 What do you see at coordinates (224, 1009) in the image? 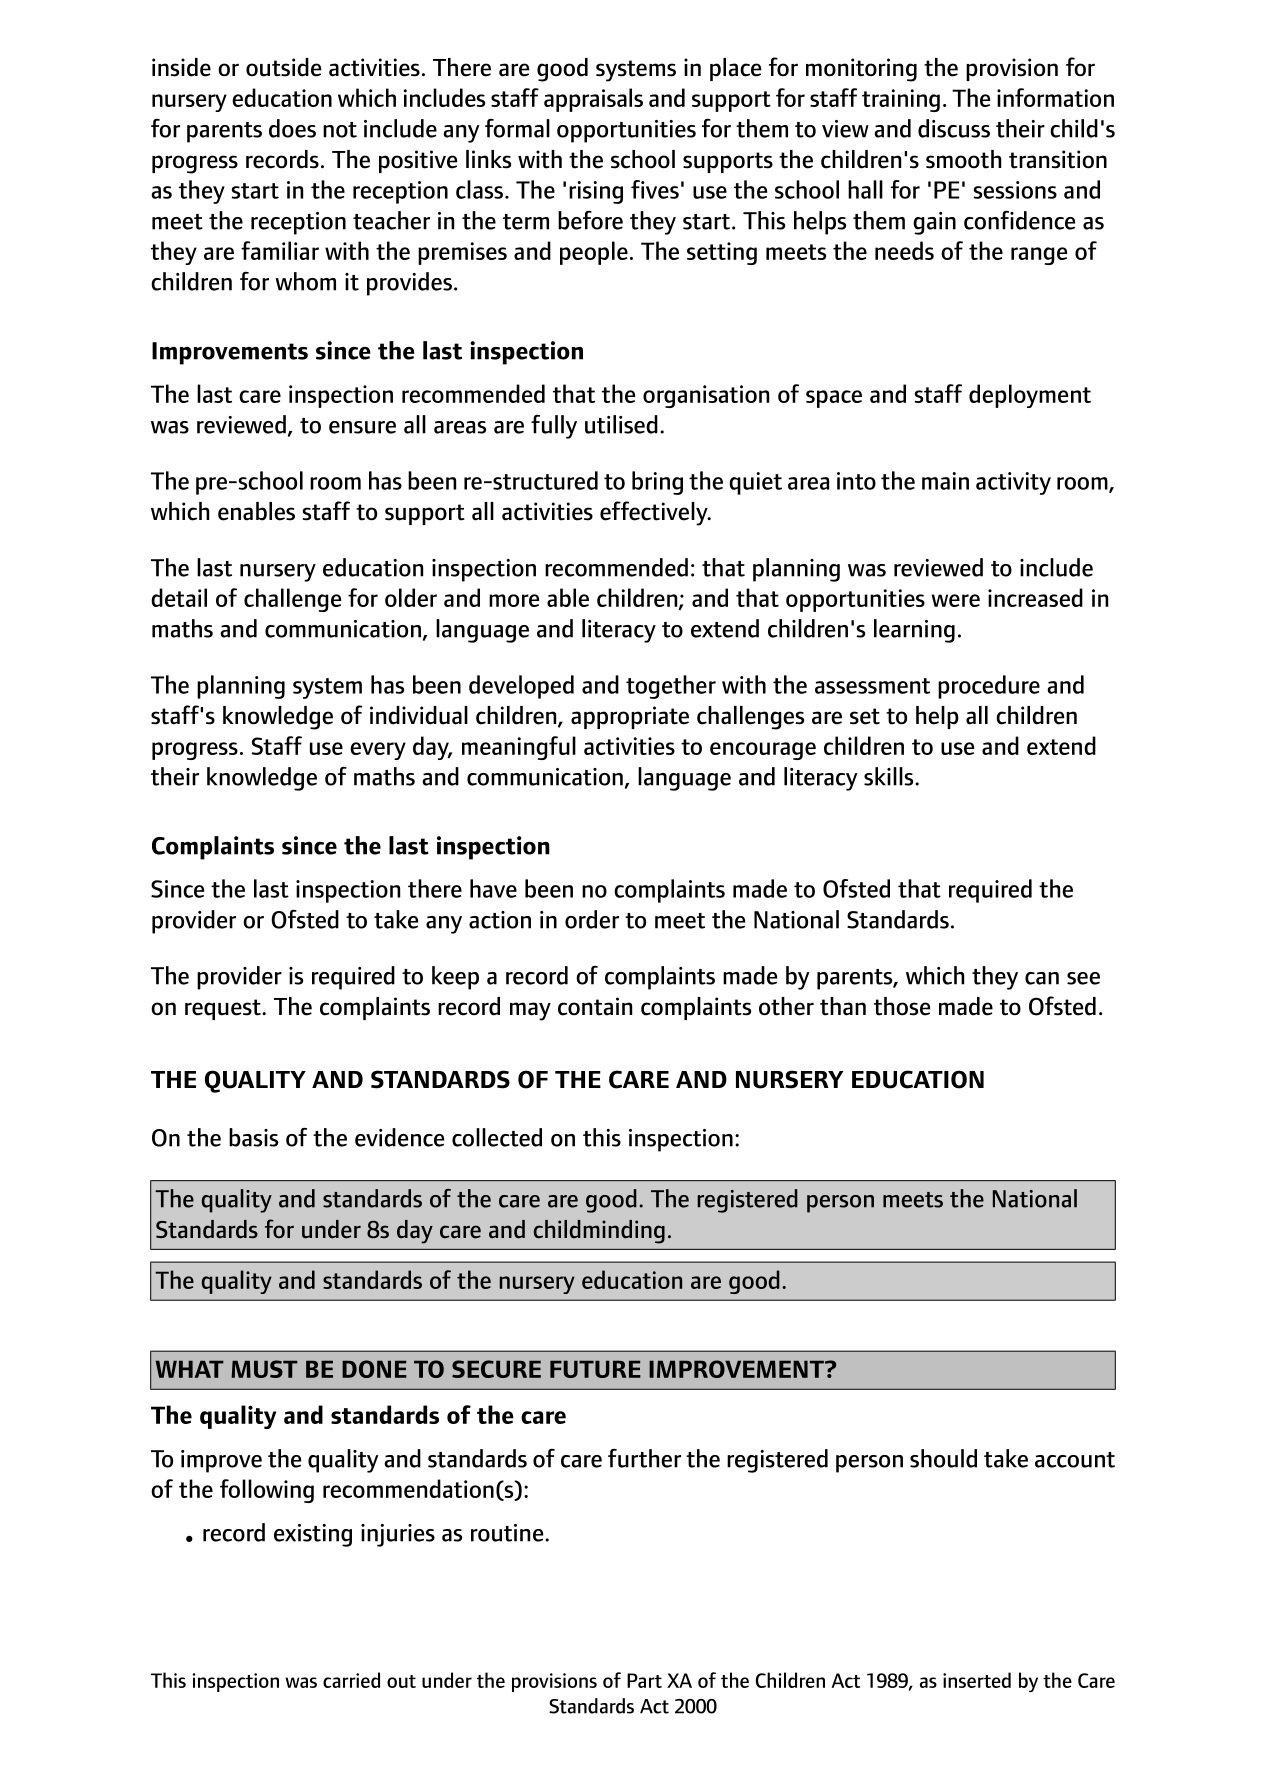
I see `request` at bounding box center [224, 1009].
